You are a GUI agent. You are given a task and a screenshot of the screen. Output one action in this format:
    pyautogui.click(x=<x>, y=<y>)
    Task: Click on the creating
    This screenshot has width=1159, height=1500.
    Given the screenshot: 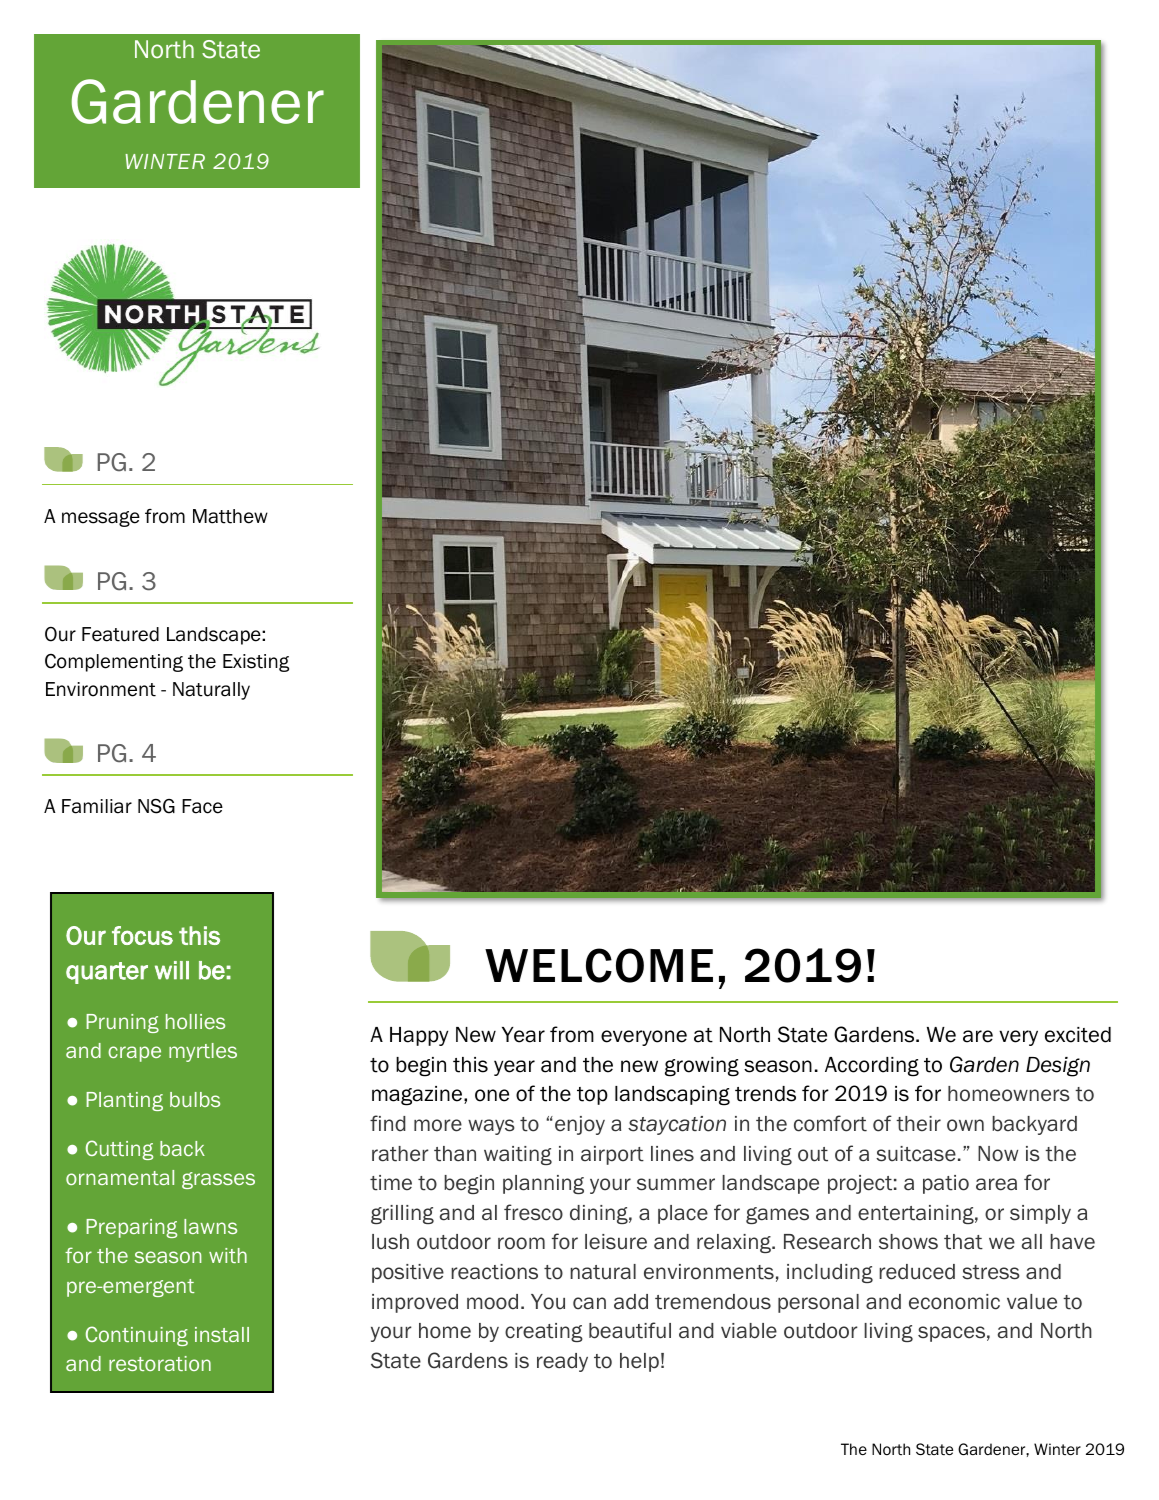 What is the action you would take?
    pyautogui.click(x=544, y=1332)
